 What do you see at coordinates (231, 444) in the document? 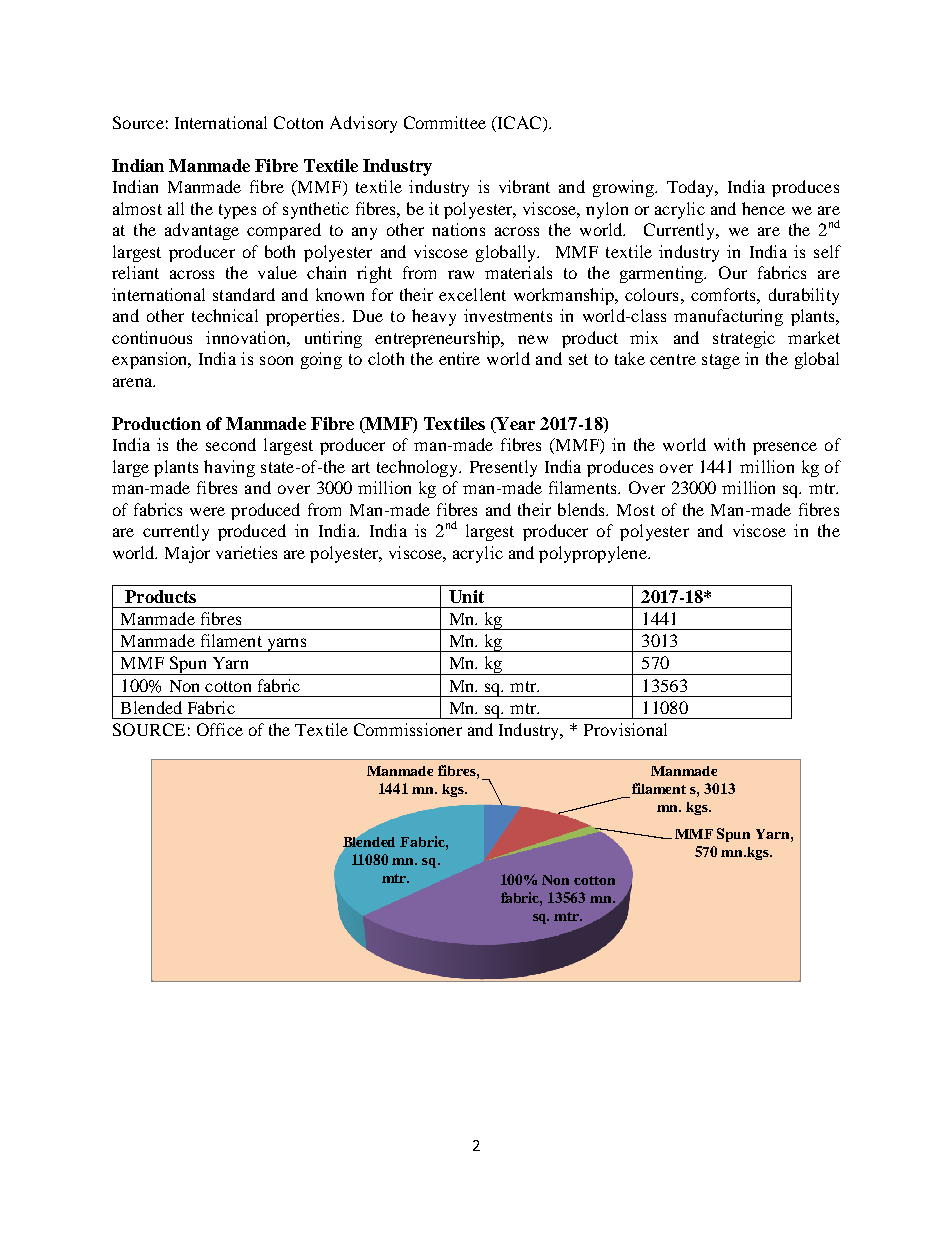
I see `second` at bounding box center [231, 444].
